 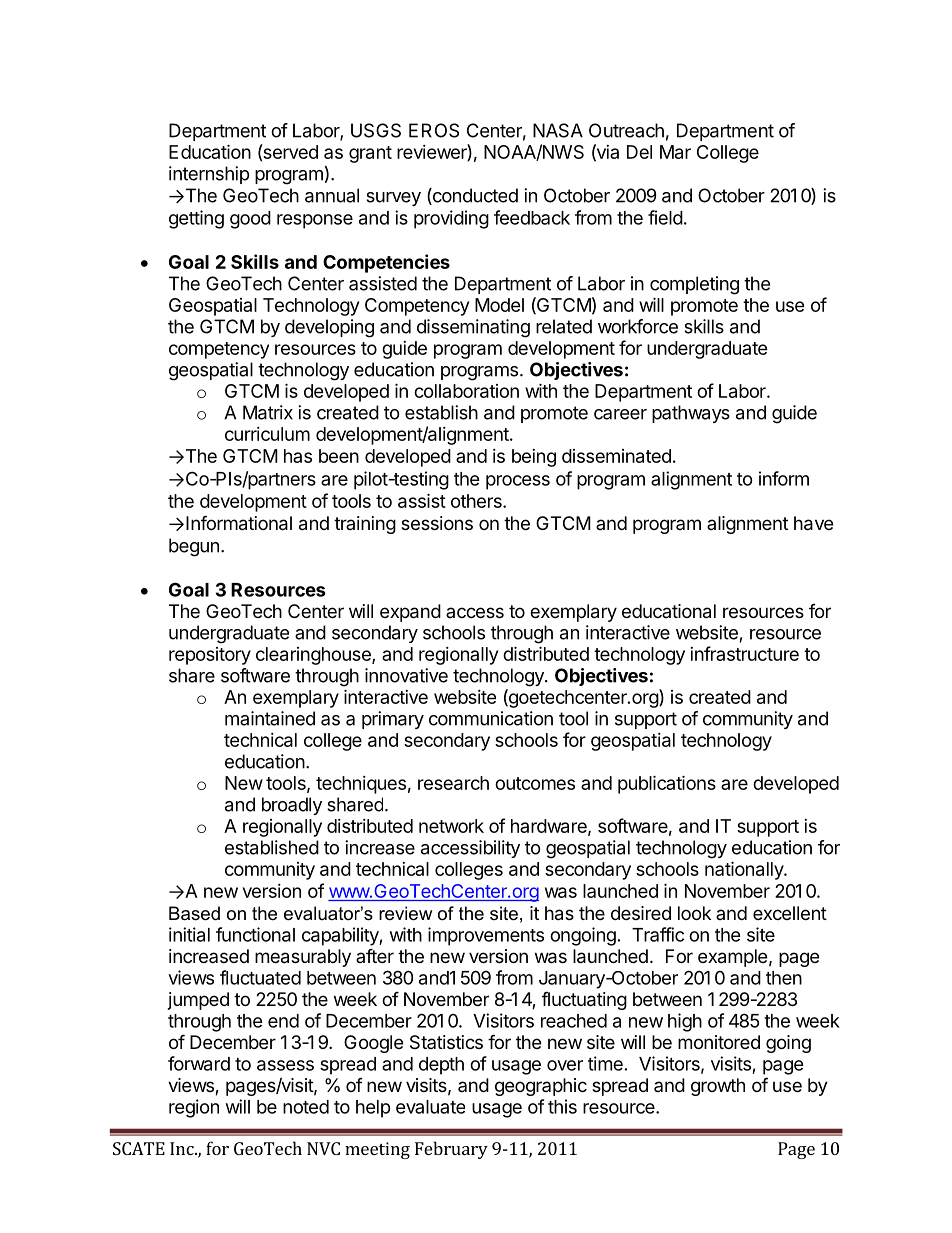 I want to click on noted, so click(x=306, y=1107).
